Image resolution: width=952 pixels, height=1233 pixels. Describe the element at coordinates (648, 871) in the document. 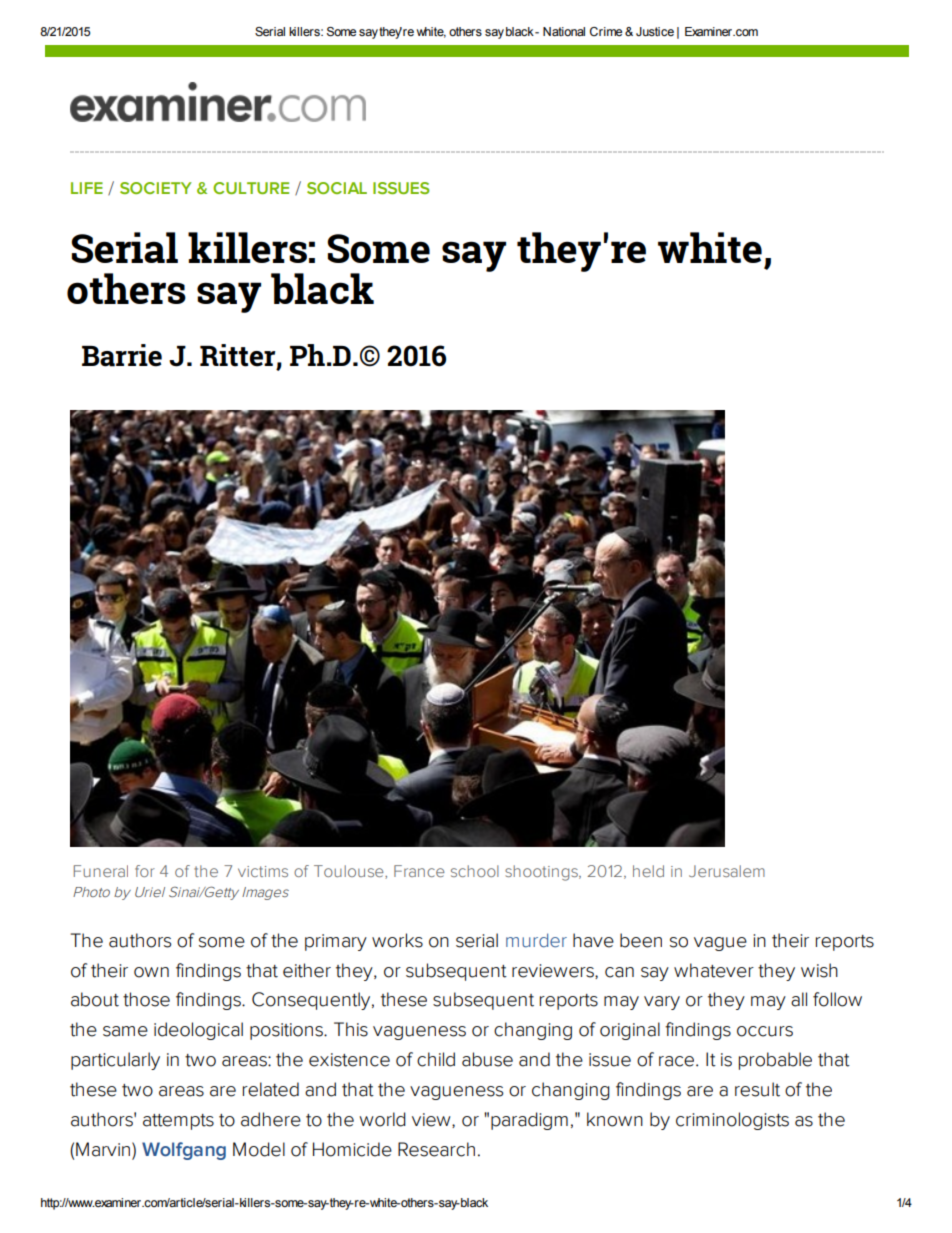

I see `held` at that location.
